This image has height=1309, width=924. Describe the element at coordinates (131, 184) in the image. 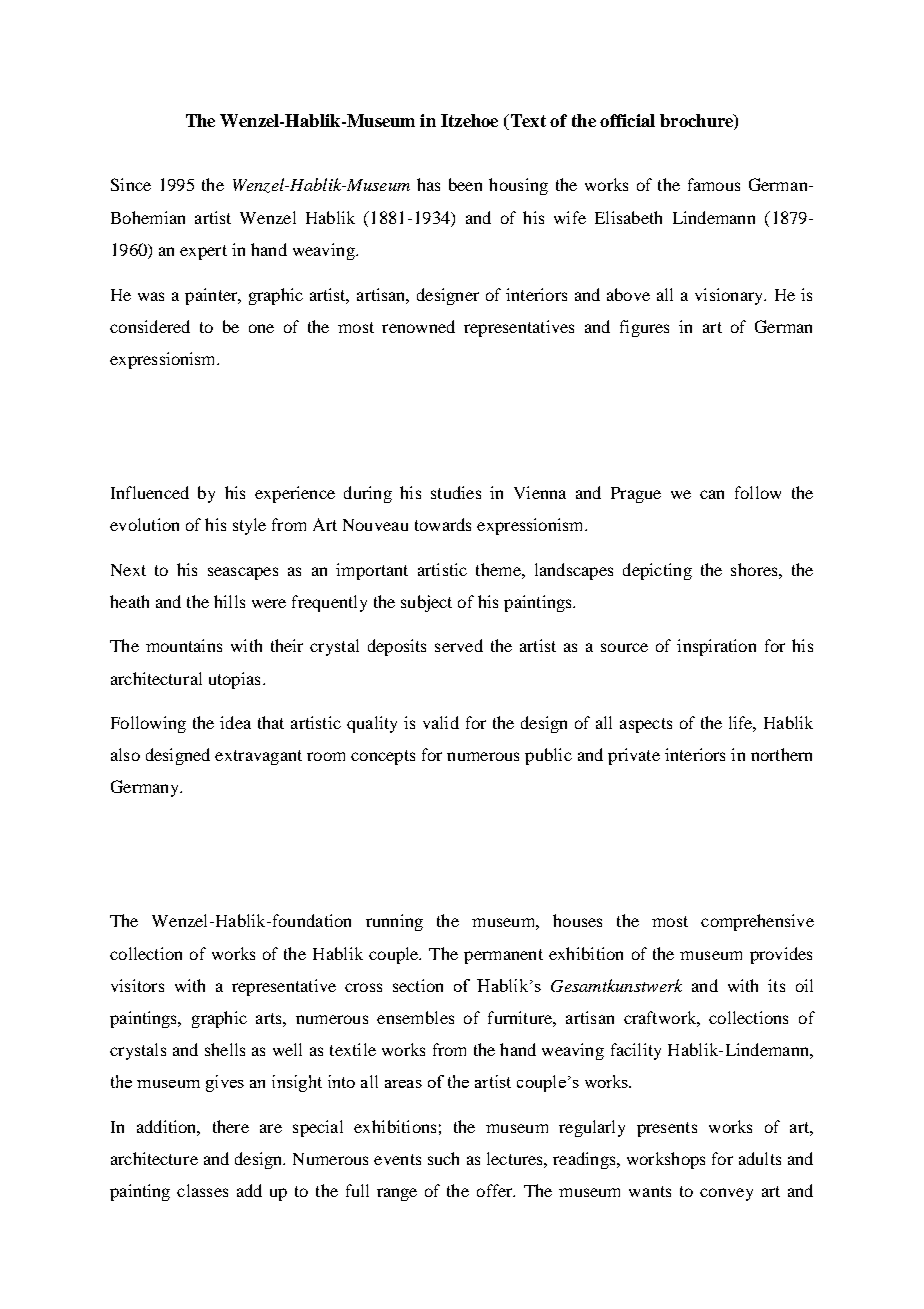

I see `Since` at that location.
